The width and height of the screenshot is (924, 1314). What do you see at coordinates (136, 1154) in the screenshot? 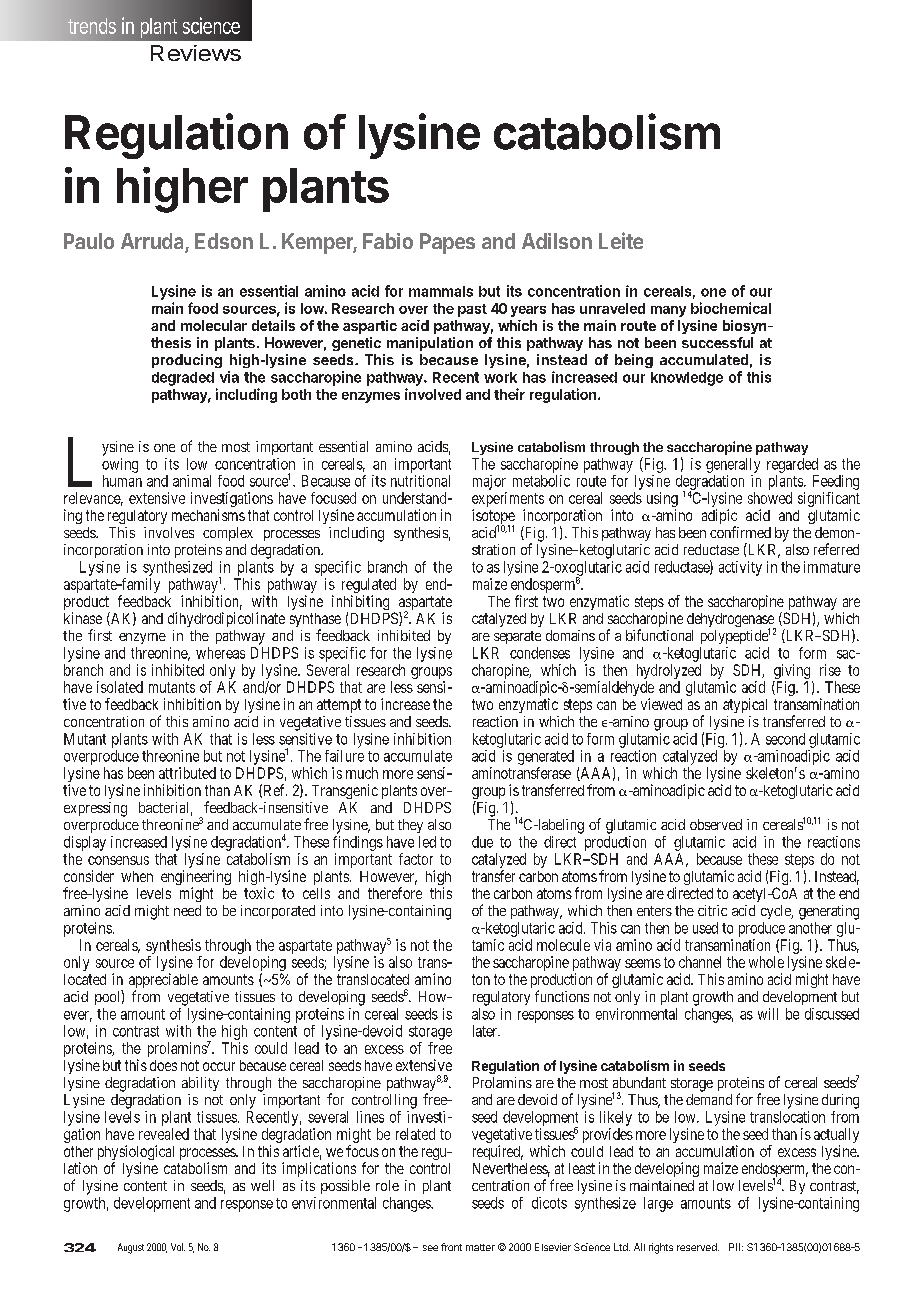
I see `physiological` at bounding box center [136, 1154].
